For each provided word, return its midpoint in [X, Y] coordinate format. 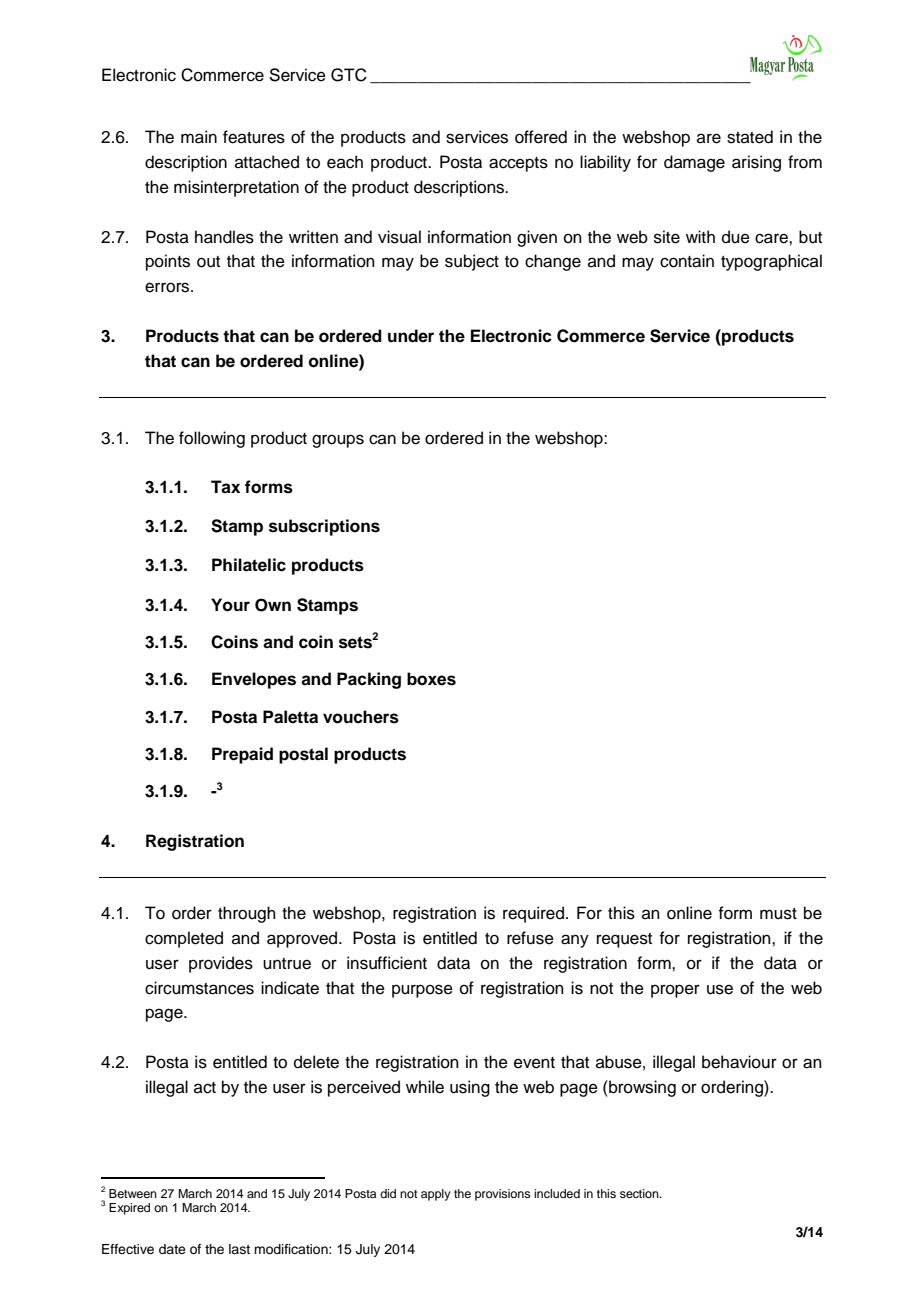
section [640, 1193]
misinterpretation [236, 188]
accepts [518, 164]
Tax [225, 487]
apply [436, 1195]
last [239, 1249]
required [535, 914]
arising [756, 163]
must [778, 914]
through [247, 914]
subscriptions [324, 527]
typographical [771, 262]
